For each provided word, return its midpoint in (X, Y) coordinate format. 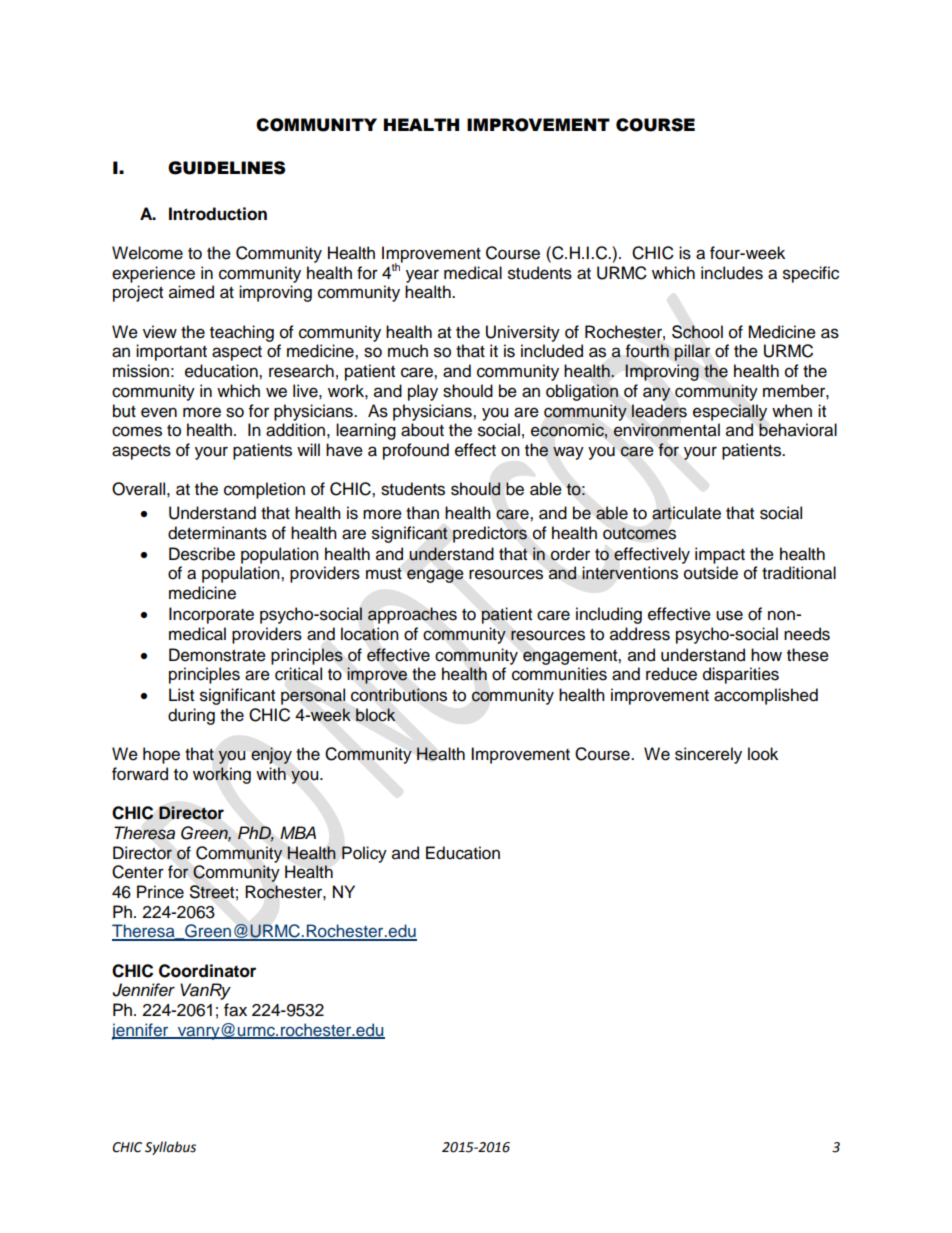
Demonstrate (217, 655)
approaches (412, 615)
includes (732, 273)
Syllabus (170, 1148)
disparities (741, 675)
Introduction (218, 214)
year (422, 276)
